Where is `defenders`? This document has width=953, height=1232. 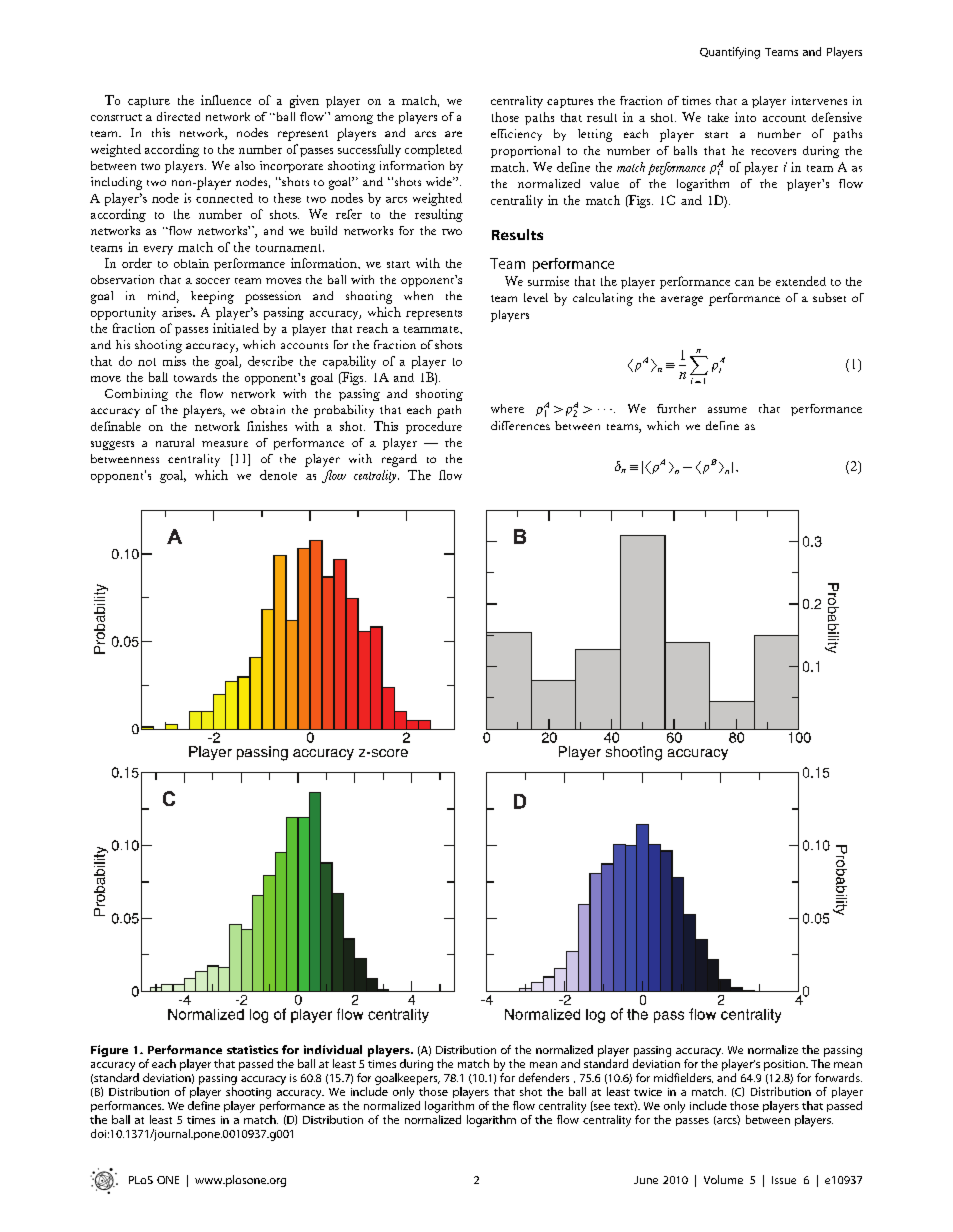
defenders is located at coordinates (544, 1077).
